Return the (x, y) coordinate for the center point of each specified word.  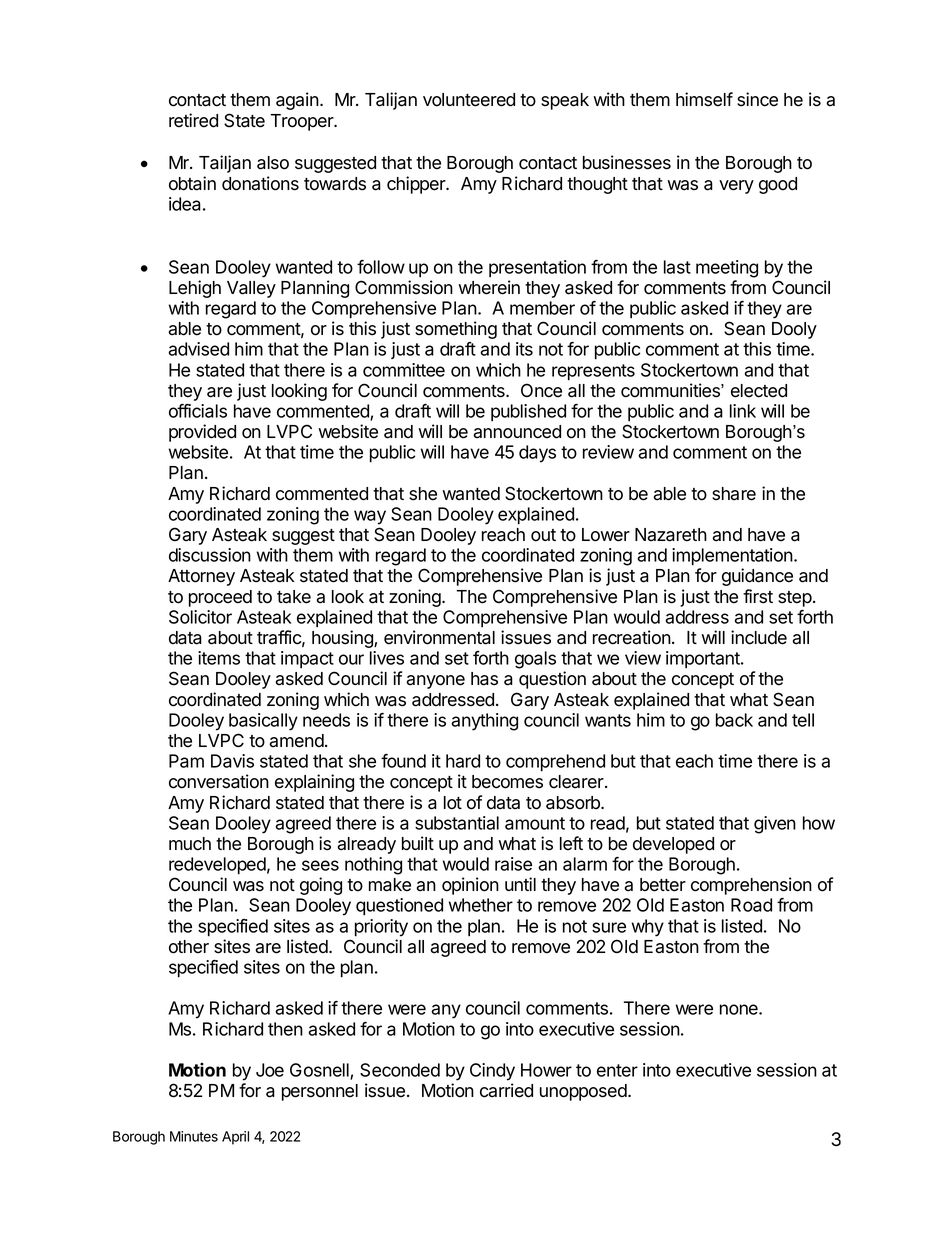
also (273, 163)
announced (517, 432)
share (734, 494)
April (235, 1138)
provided (202, 433)
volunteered (469, 100)
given (775, 825)
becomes (507, 782)
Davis (232, 761)
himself (704, 99)
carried (506, 1090)
